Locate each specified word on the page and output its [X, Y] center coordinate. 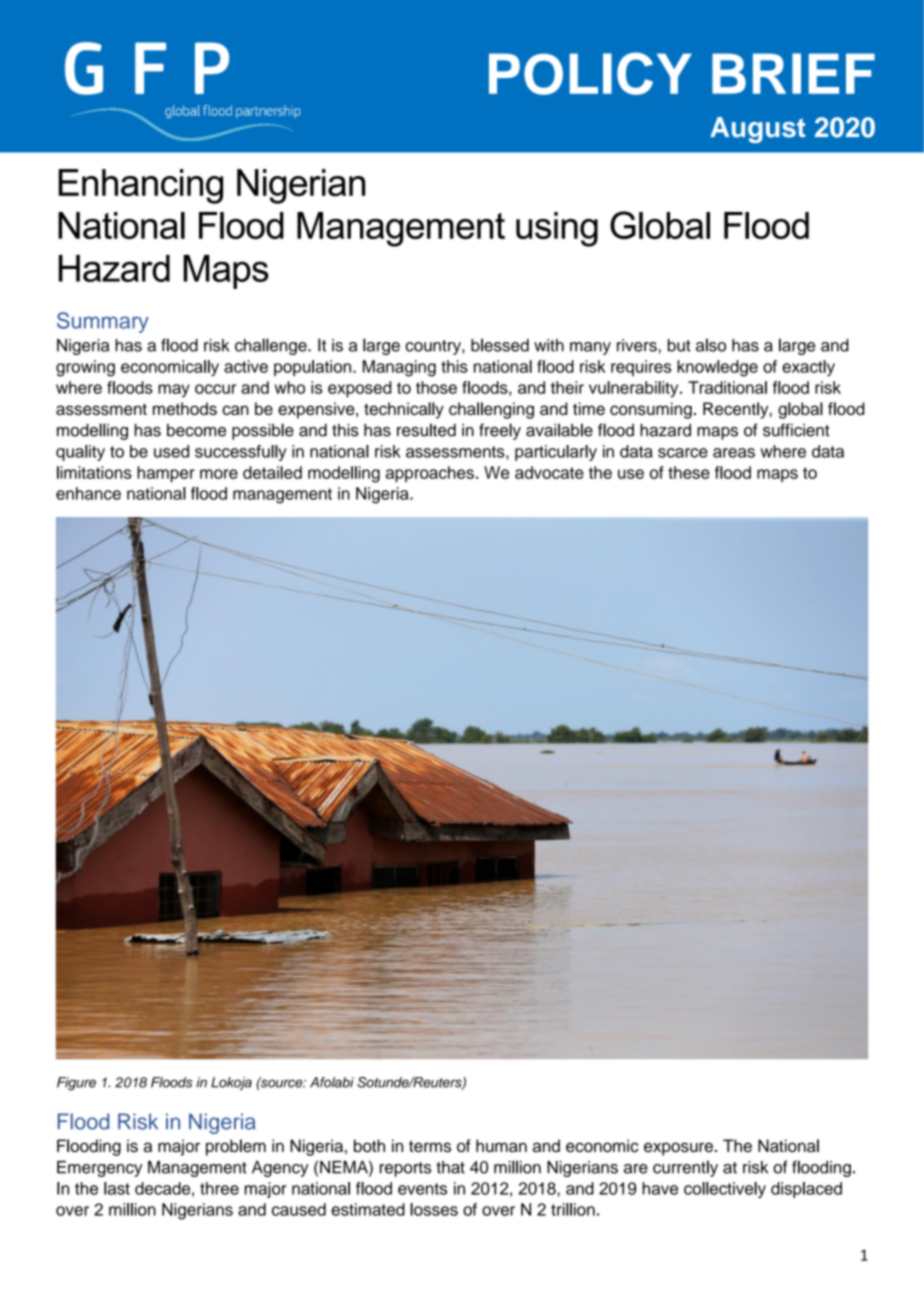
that [450, 1167]
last [117, 1188]
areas [734, 453]
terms [430, 1146]
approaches [430, 474]
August [757, 130]
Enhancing [141, 186]
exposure [678, 1149]
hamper [166, 474]
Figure [76, 1084]
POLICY [590, 73]
